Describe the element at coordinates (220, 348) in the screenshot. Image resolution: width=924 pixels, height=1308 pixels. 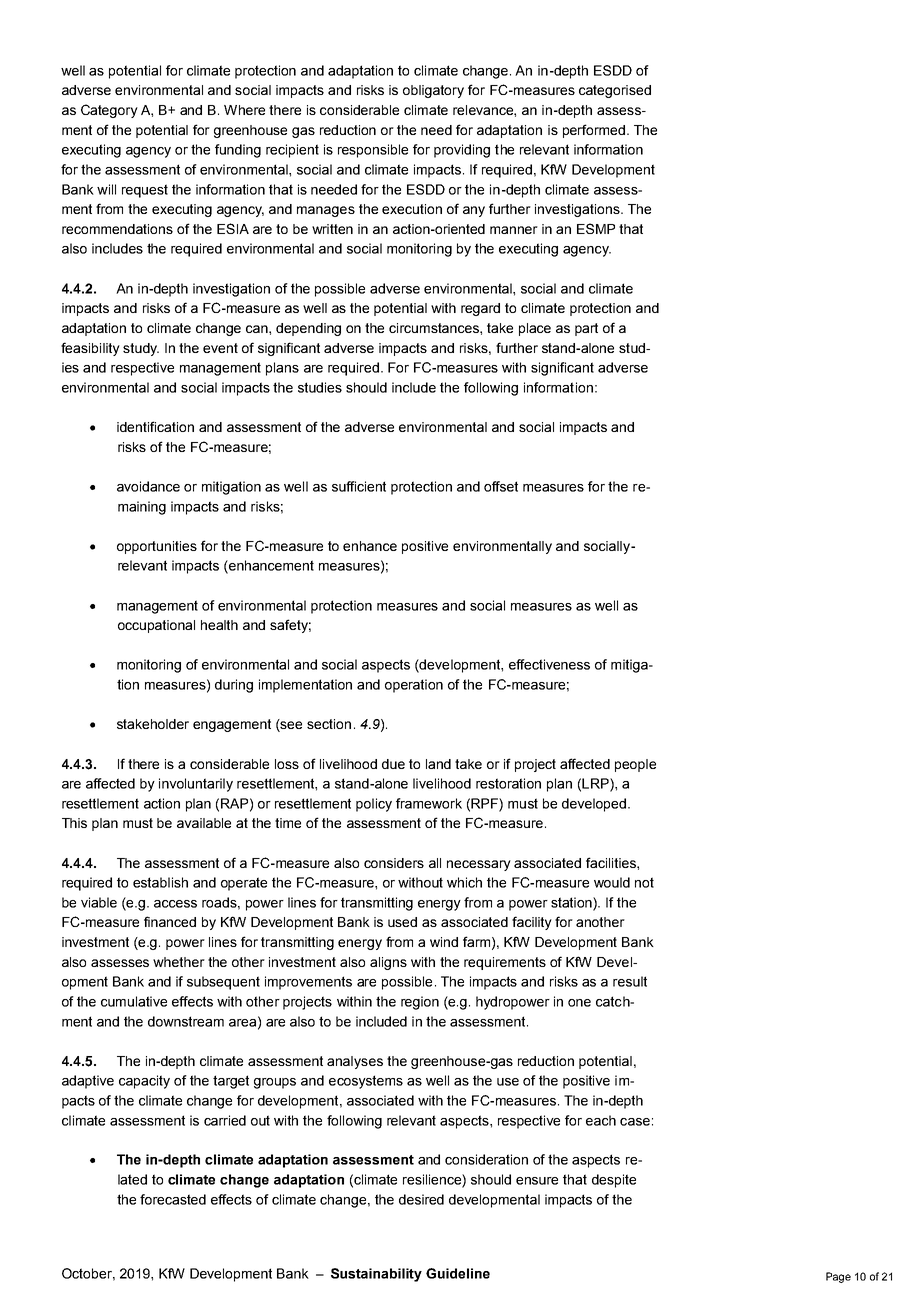
I see `event` at that location.
